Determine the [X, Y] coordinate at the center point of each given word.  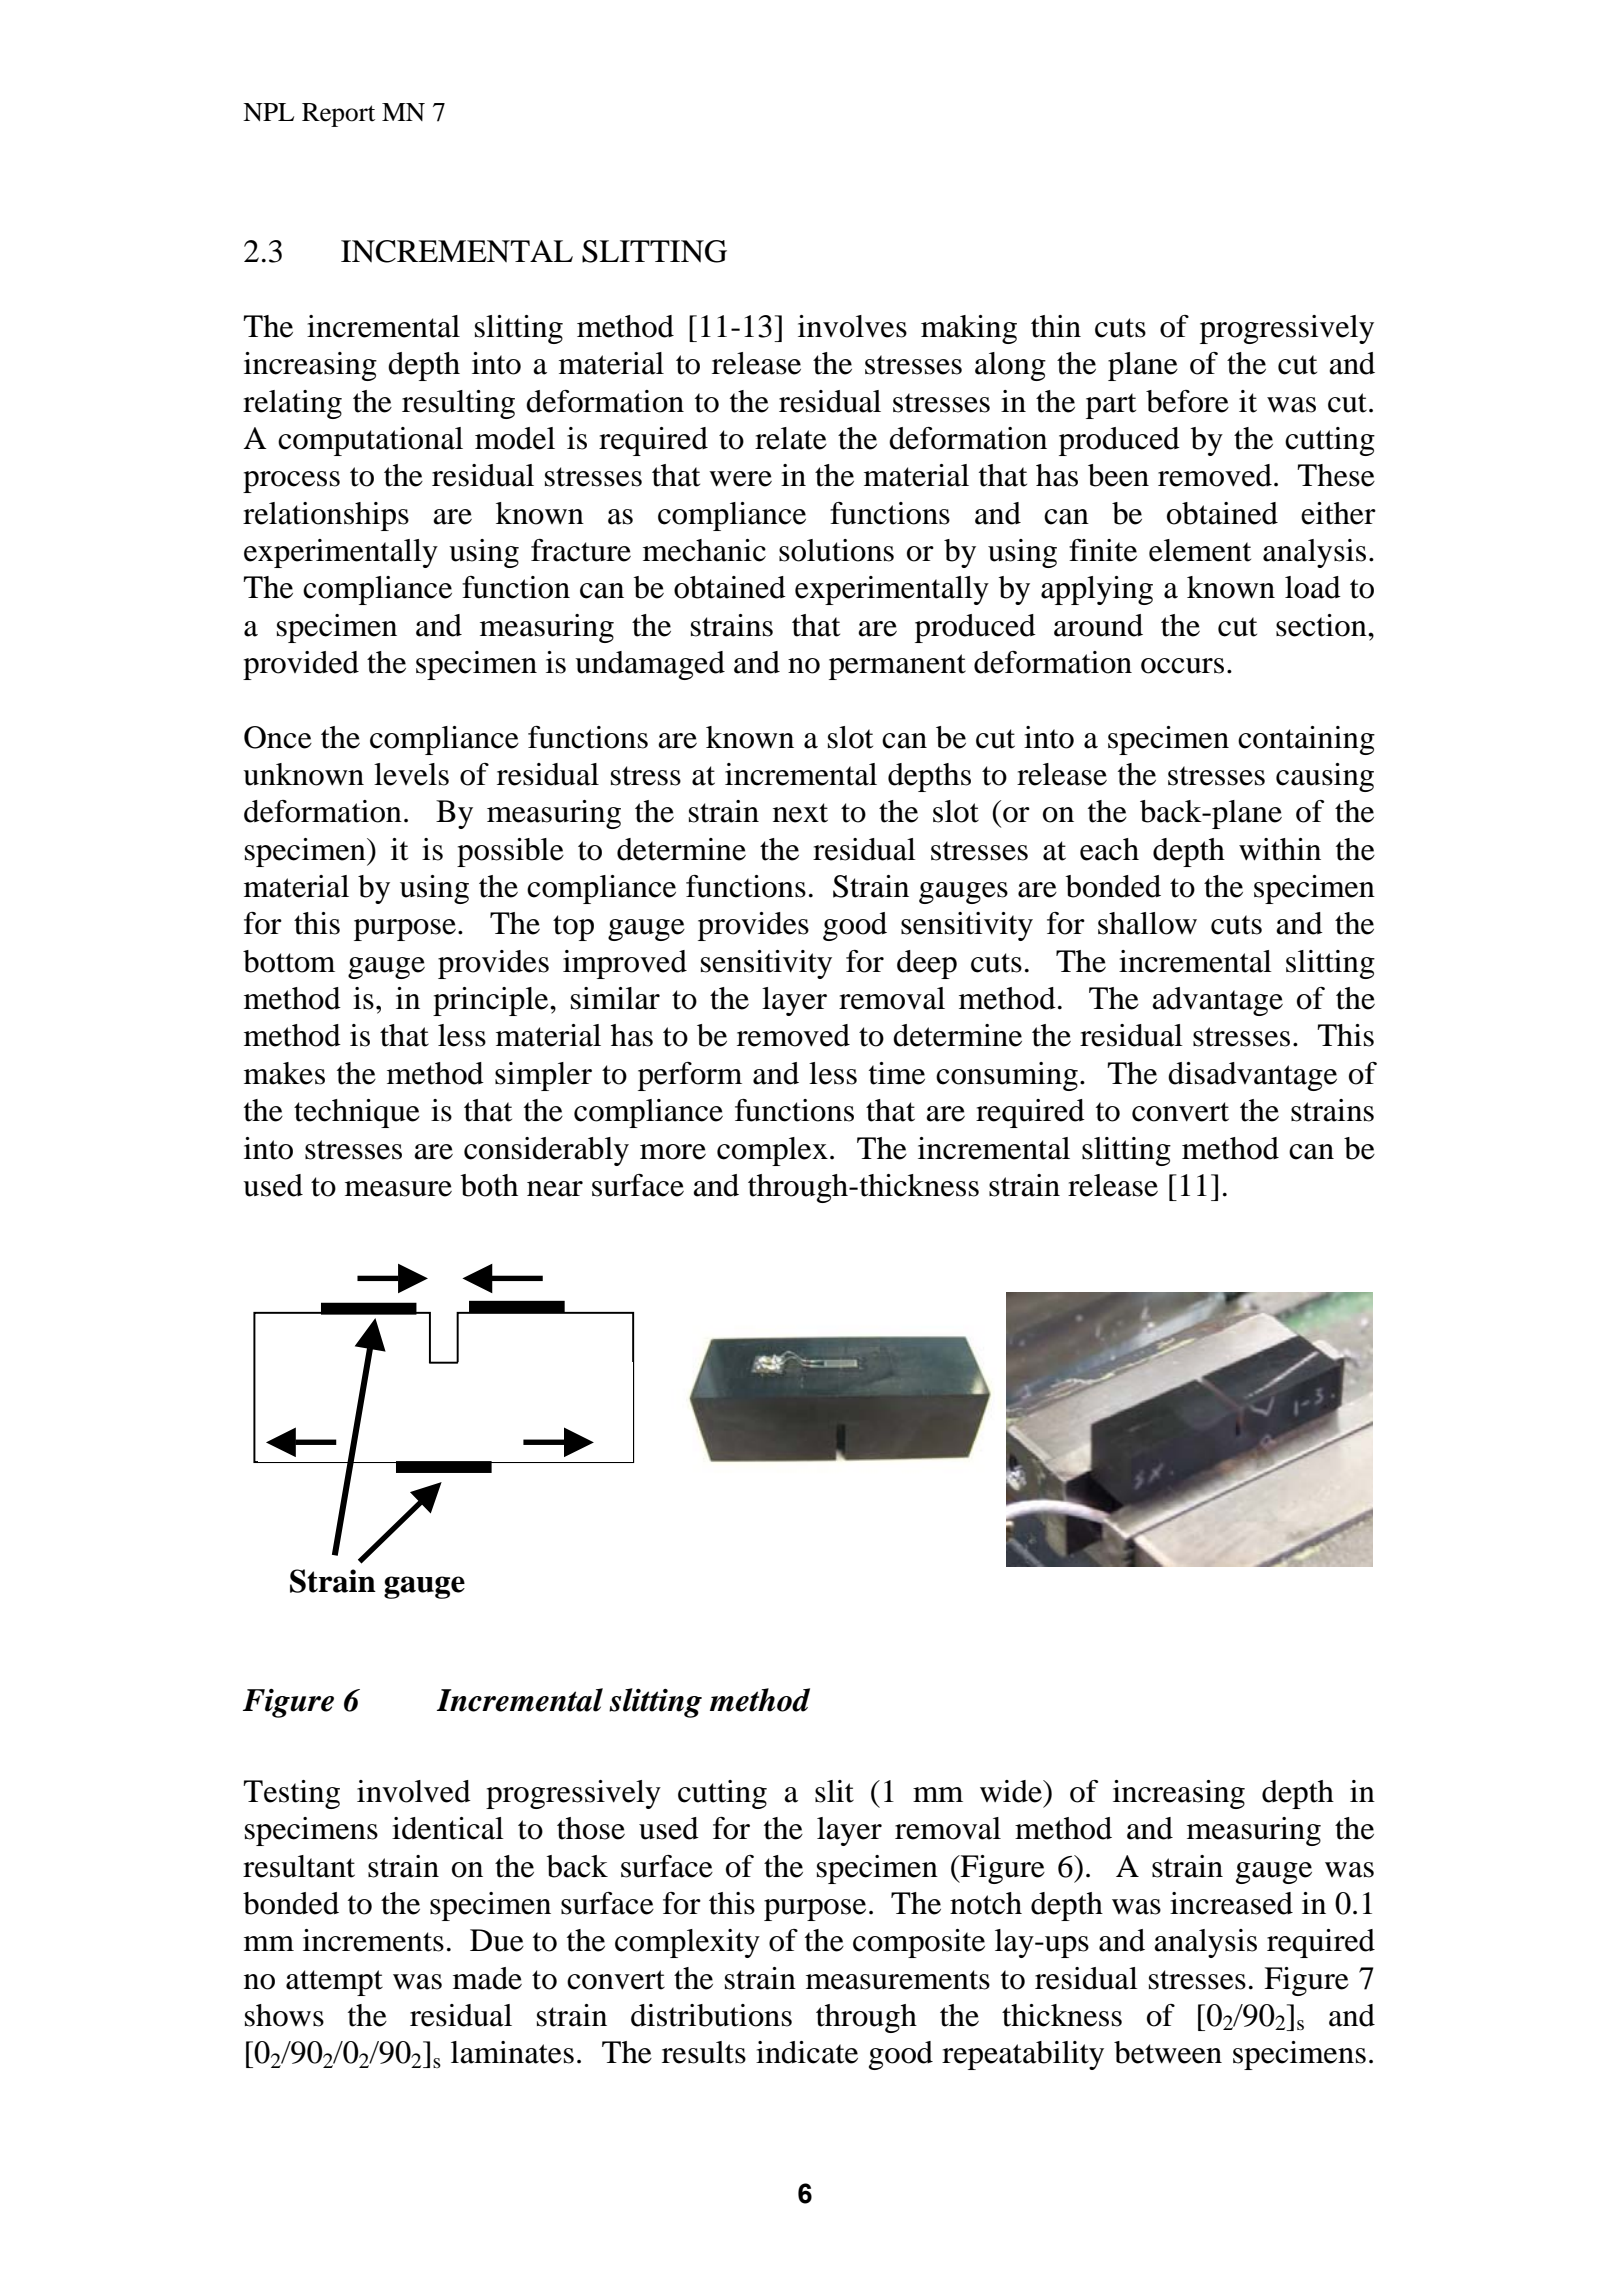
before [1187, 401]
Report [338, 115]
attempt [334, 1983]
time [897, 1073]
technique [357, 1113]
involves [852, 326]
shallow [1147, 923]
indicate [807, 2052]
